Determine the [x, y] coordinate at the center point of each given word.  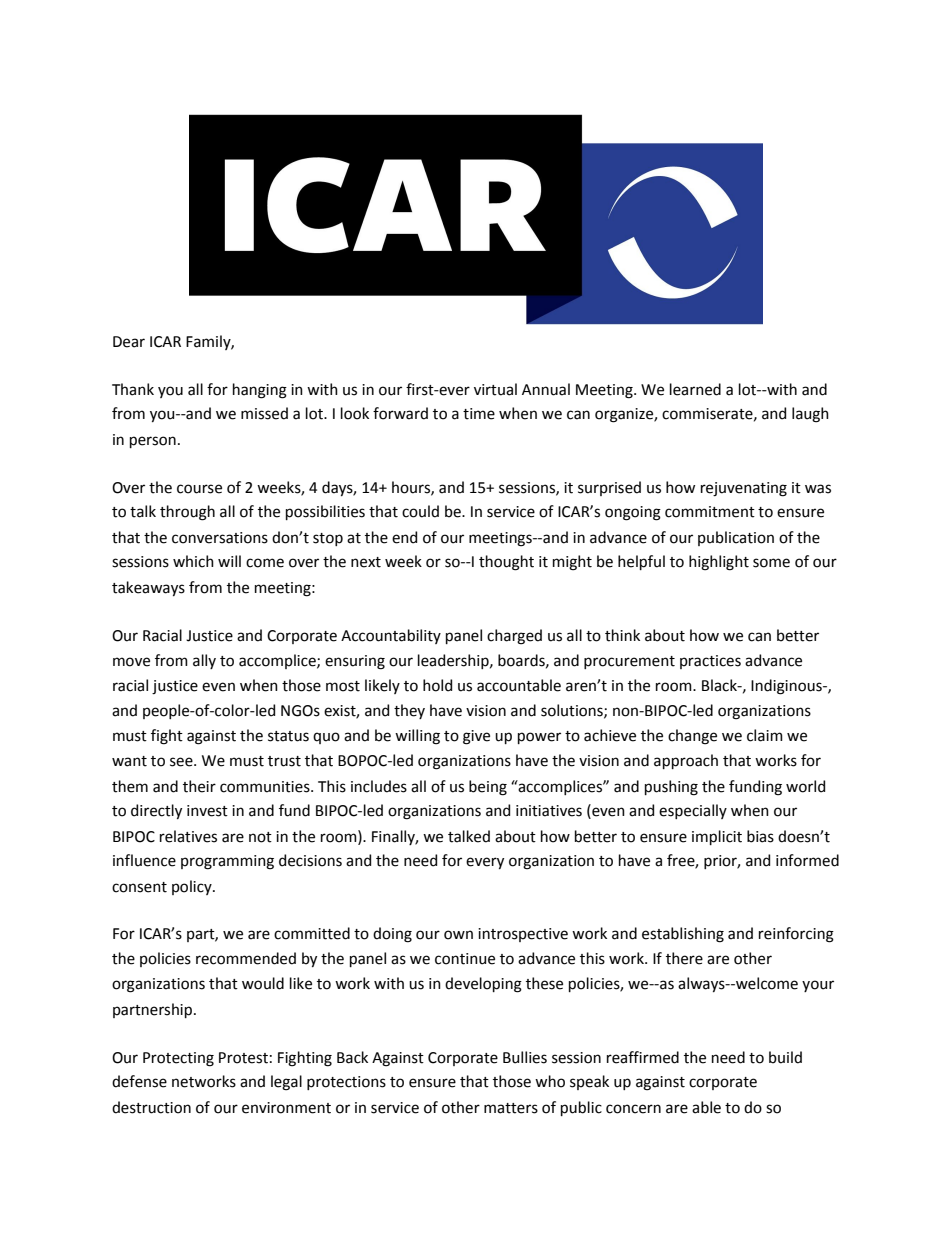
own [458, 935]
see [182, 762]
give [476, 737]
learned [695, 389]
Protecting [178, 1059]
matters [511, 1108]
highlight [719, 563]
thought [506, 563]
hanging [260, 391]
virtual [495, 389]
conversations [220, 538]
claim [765, 735]
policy [193, 887]
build [785, 1057]
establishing [683, 935]
